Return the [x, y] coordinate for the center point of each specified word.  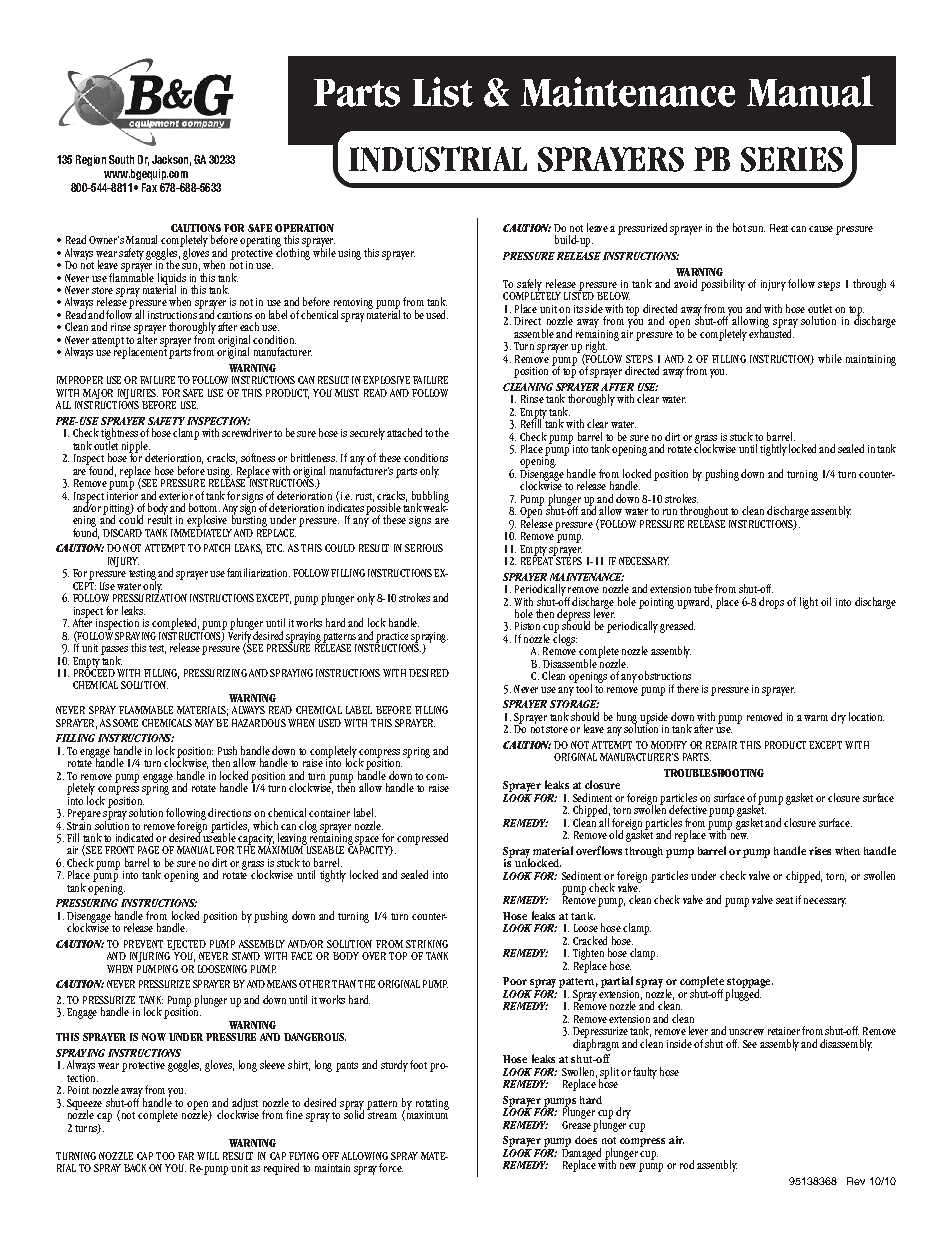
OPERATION [304, 228]
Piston [527, 626]
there [688, 688]
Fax [149, 187]
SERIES [792, 159]
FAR [186, 1156]
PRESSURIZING [215, 673]
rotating [432, 1105]
